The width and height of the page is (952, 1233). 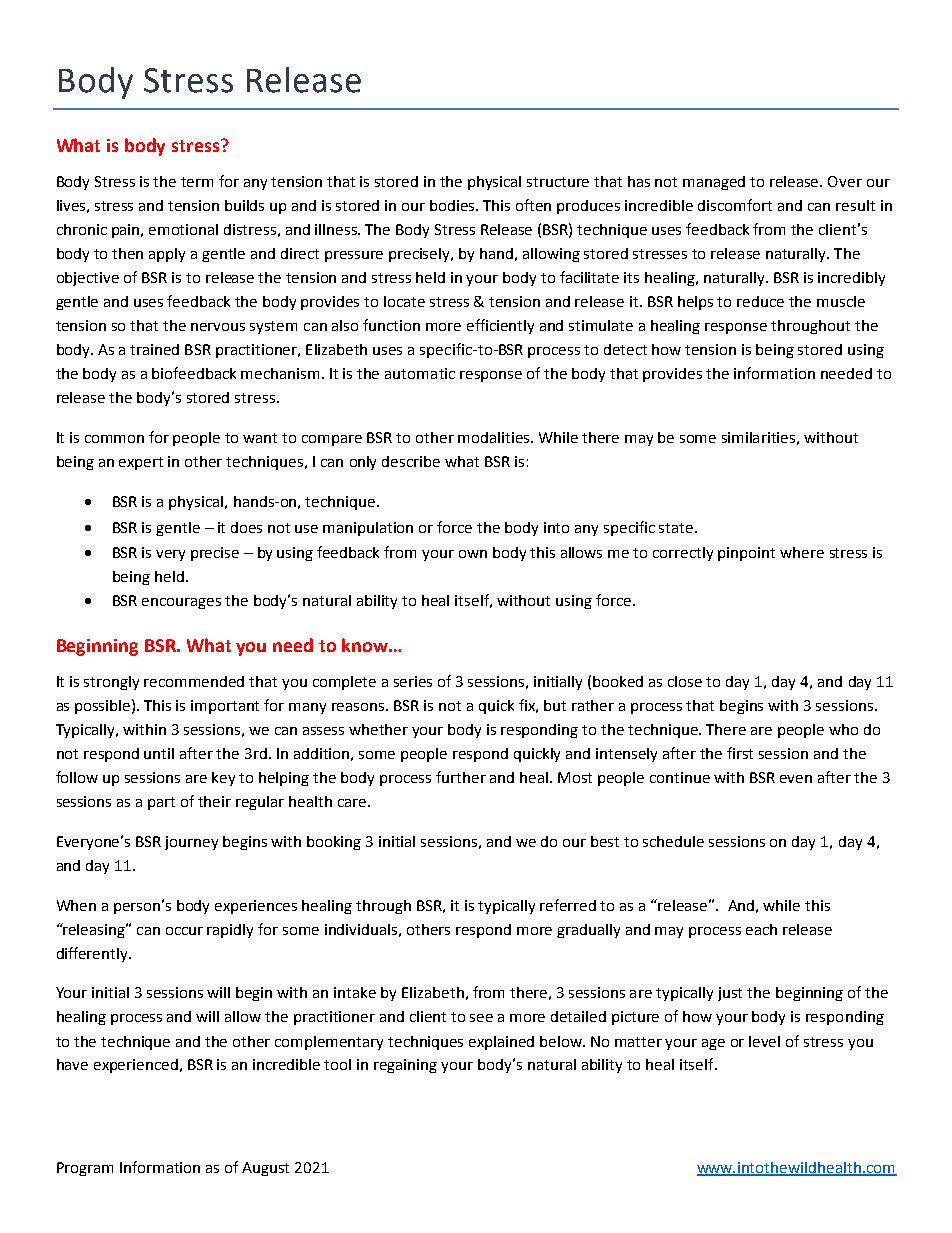 What do you see at coordinates (761, 929) in the page?
I see `each` at bounding box center [761, 929].
